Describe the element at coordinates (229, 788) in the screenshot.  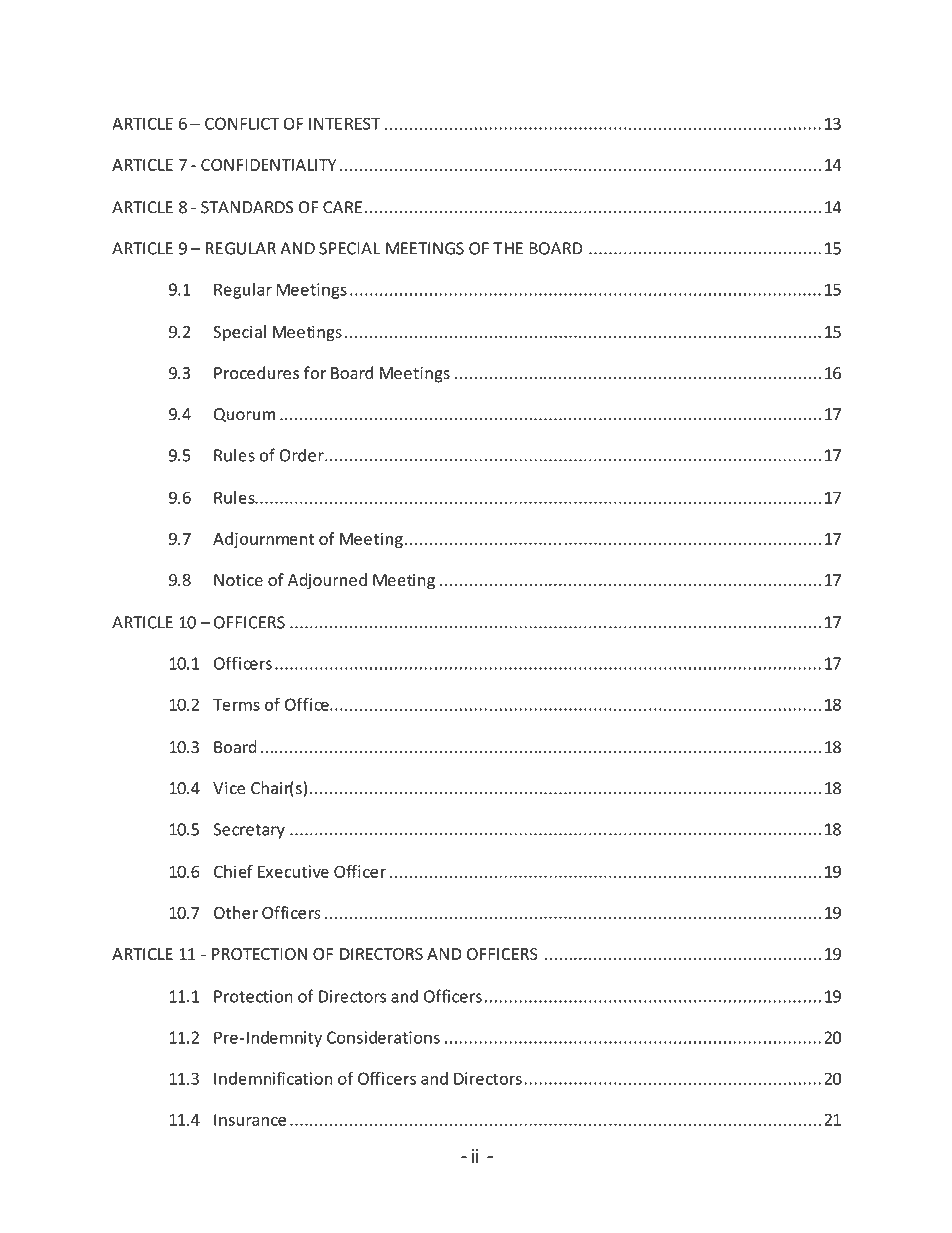
I see `Vice` at that location.
